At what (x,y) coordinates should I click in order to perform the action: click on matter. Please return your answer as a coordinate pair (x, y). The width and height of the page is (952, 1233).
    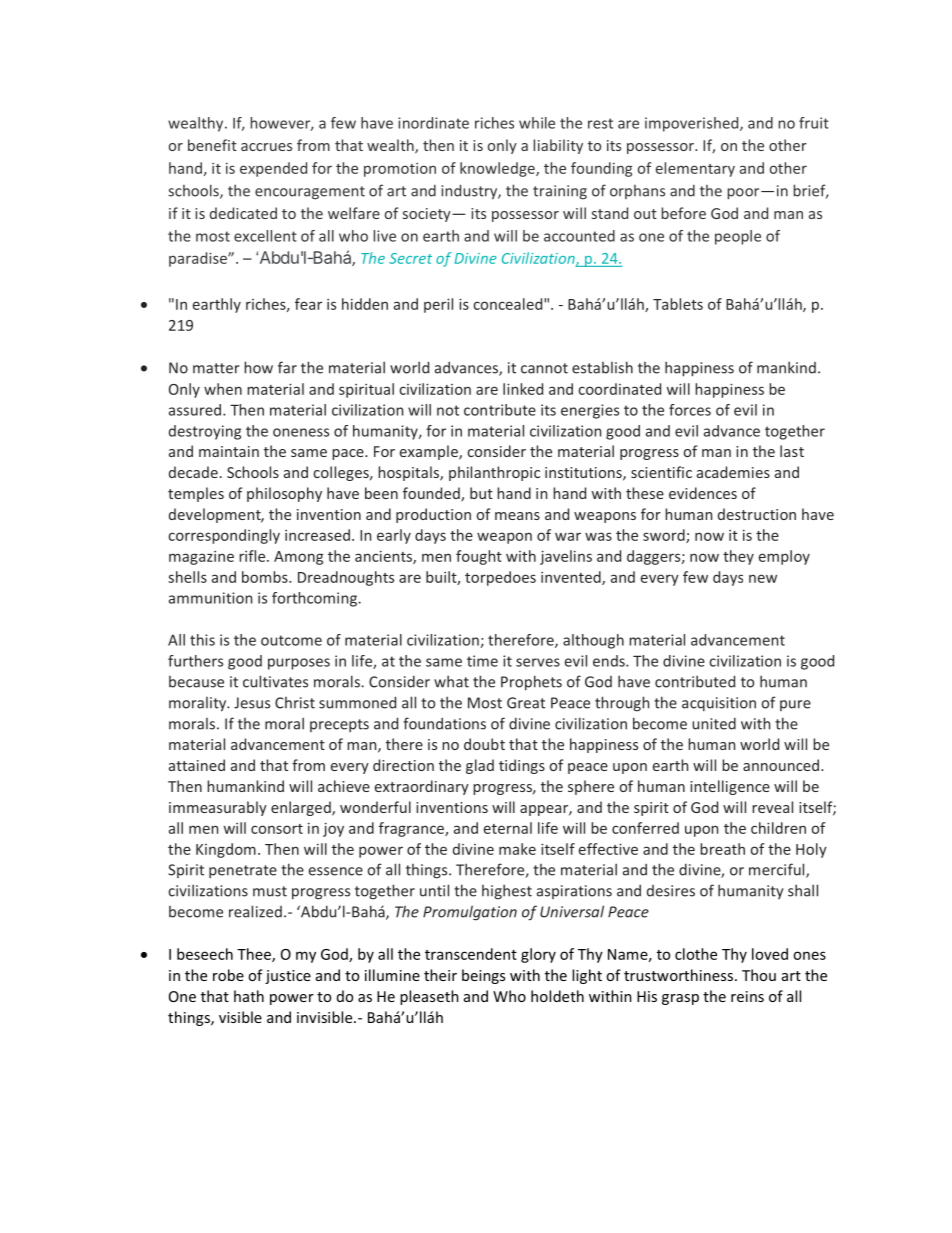
    Looking at the image, I should click on (216, 368).
